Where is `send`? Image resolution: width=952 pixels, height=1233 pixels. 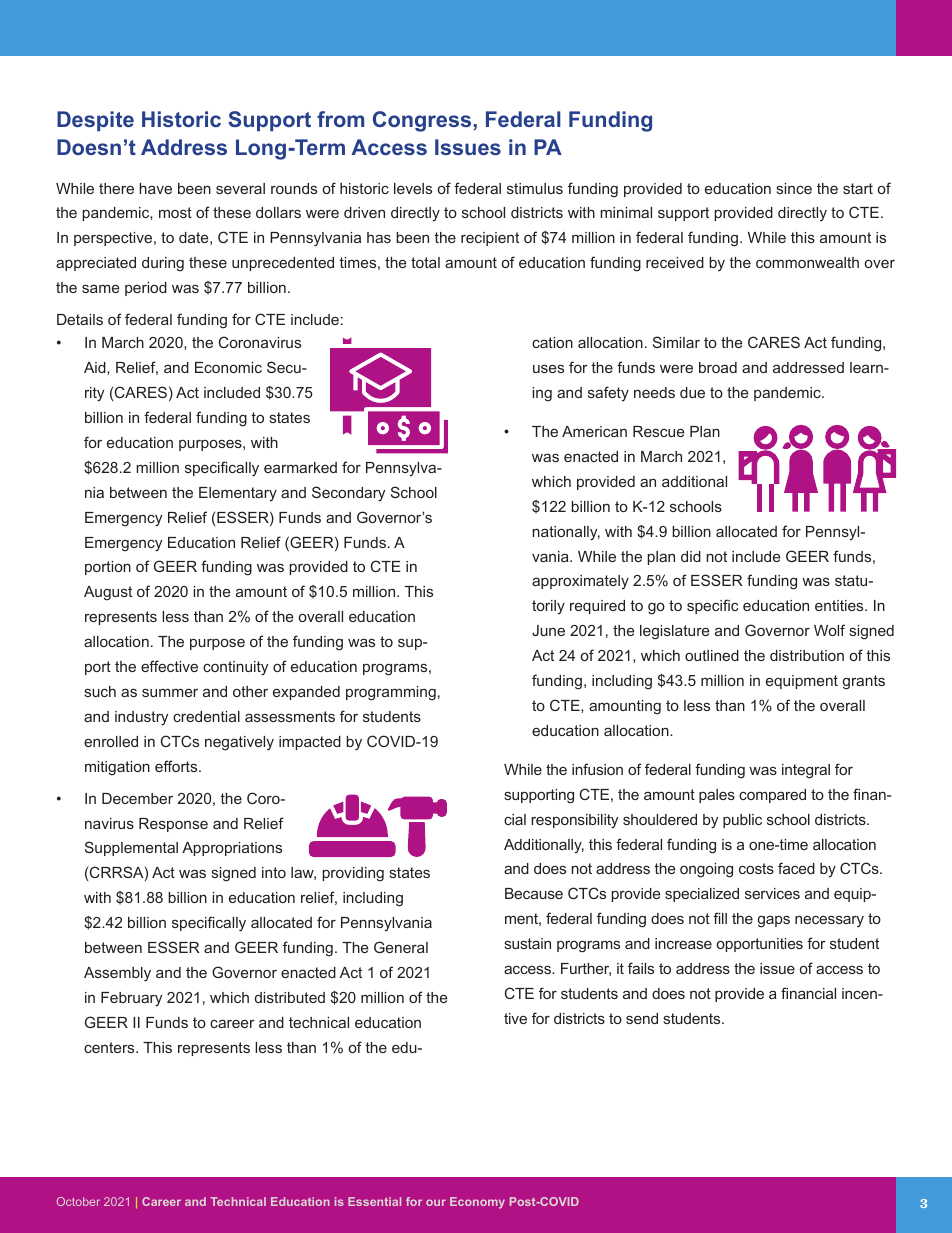 send is located at coordinates (642, 1018).
